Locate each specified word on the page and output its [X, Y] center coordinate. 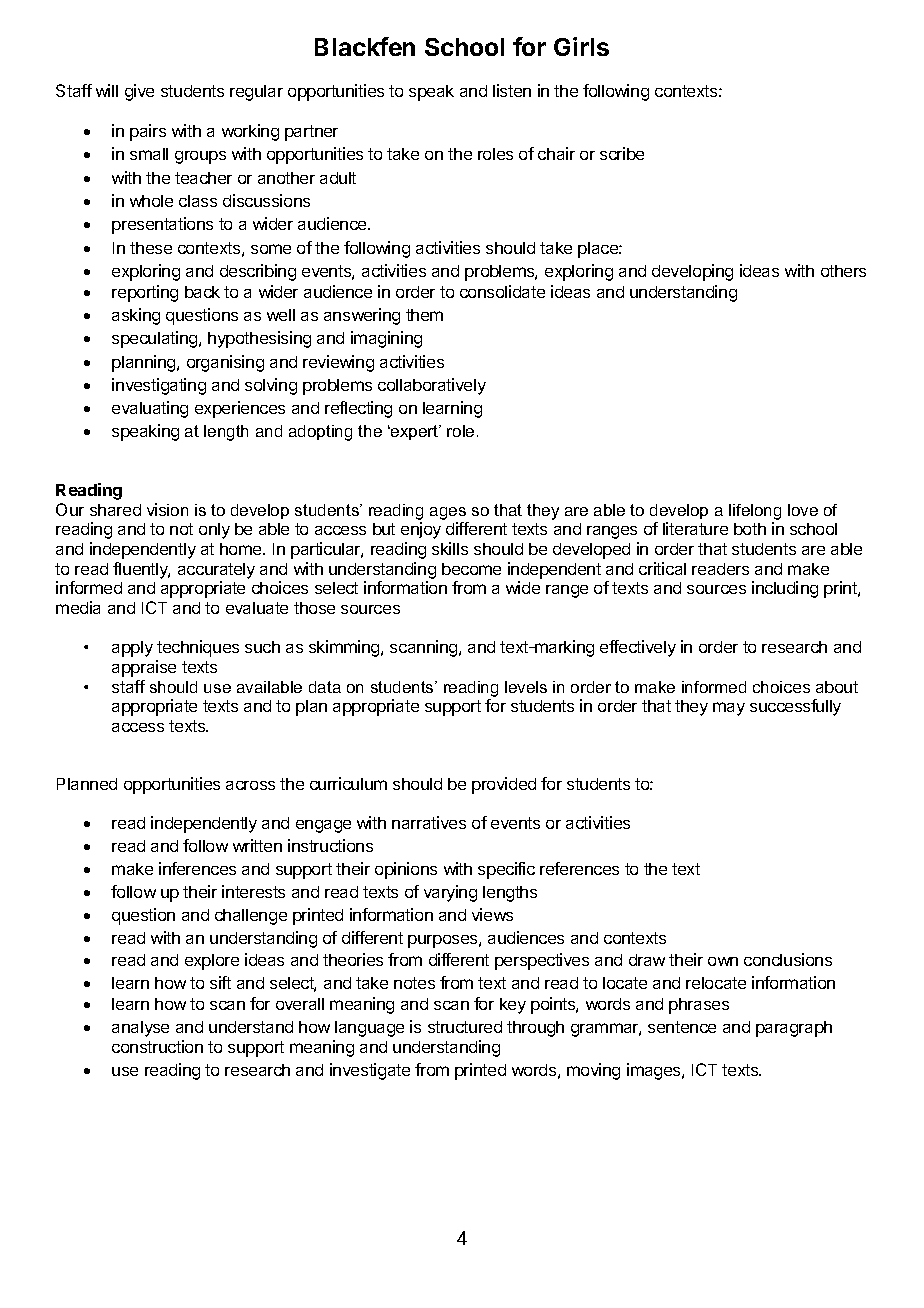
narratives [429, 822]
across [250, 785]
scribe [622, 153]
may [729, 709]
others [843, 271]
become [471, 569]
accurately [216, 571]
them [424, 315]
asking [136, 316]
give [139, 92]
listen [512, 90]
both [750, 529]
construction [157, 1046]
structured [465, 1027]
